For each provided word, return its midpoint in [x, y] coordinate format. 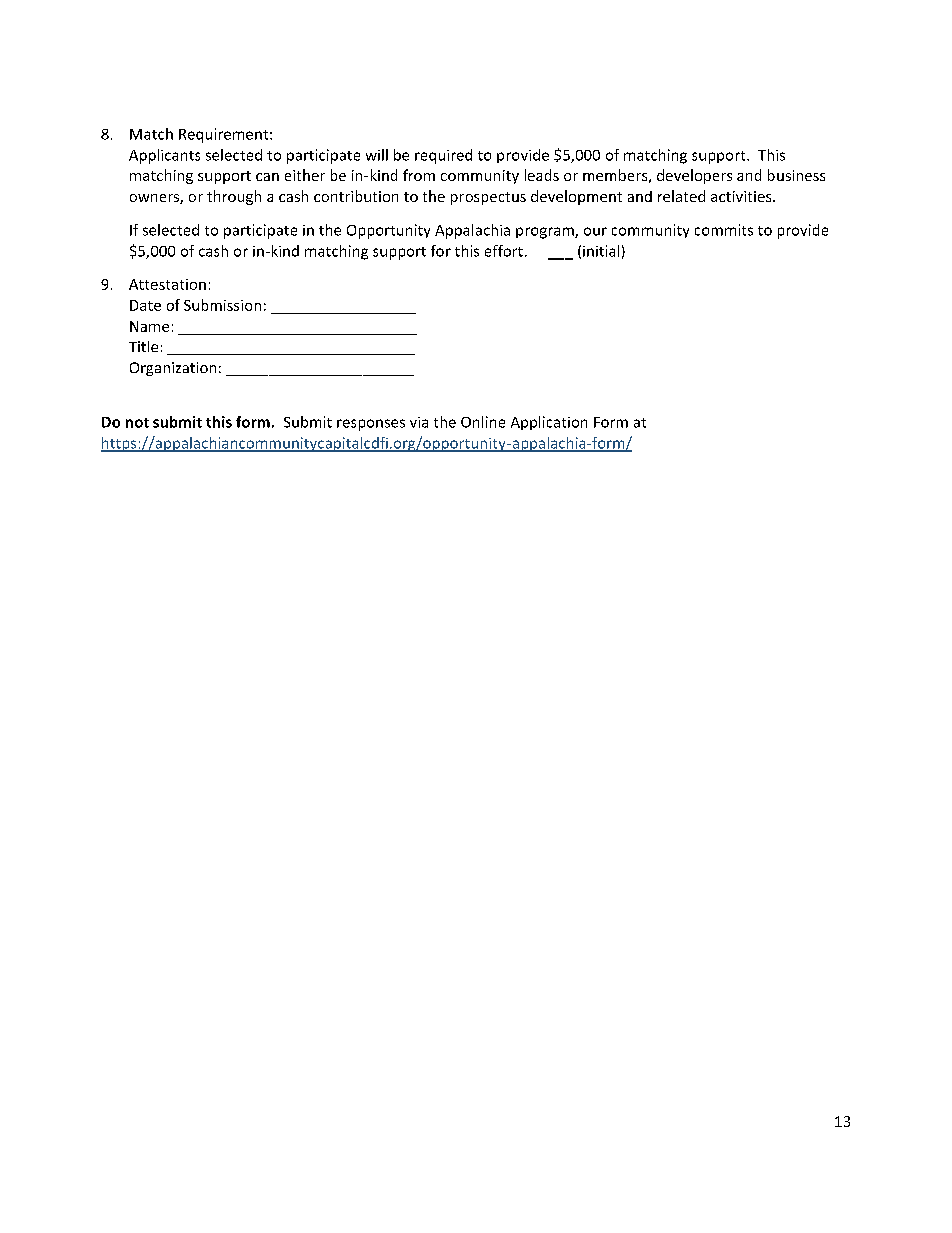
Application [549, 423]
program [546, 233]
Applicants [164, 156]
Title [143, 346]
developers [694, 176]
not [137, 423]
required [443, 156]
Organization [173, 369]
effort [504, 251]
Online [483, 422]
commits [724, 230]
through [234, 197]
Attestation [167, 284]
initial [601, 251]
